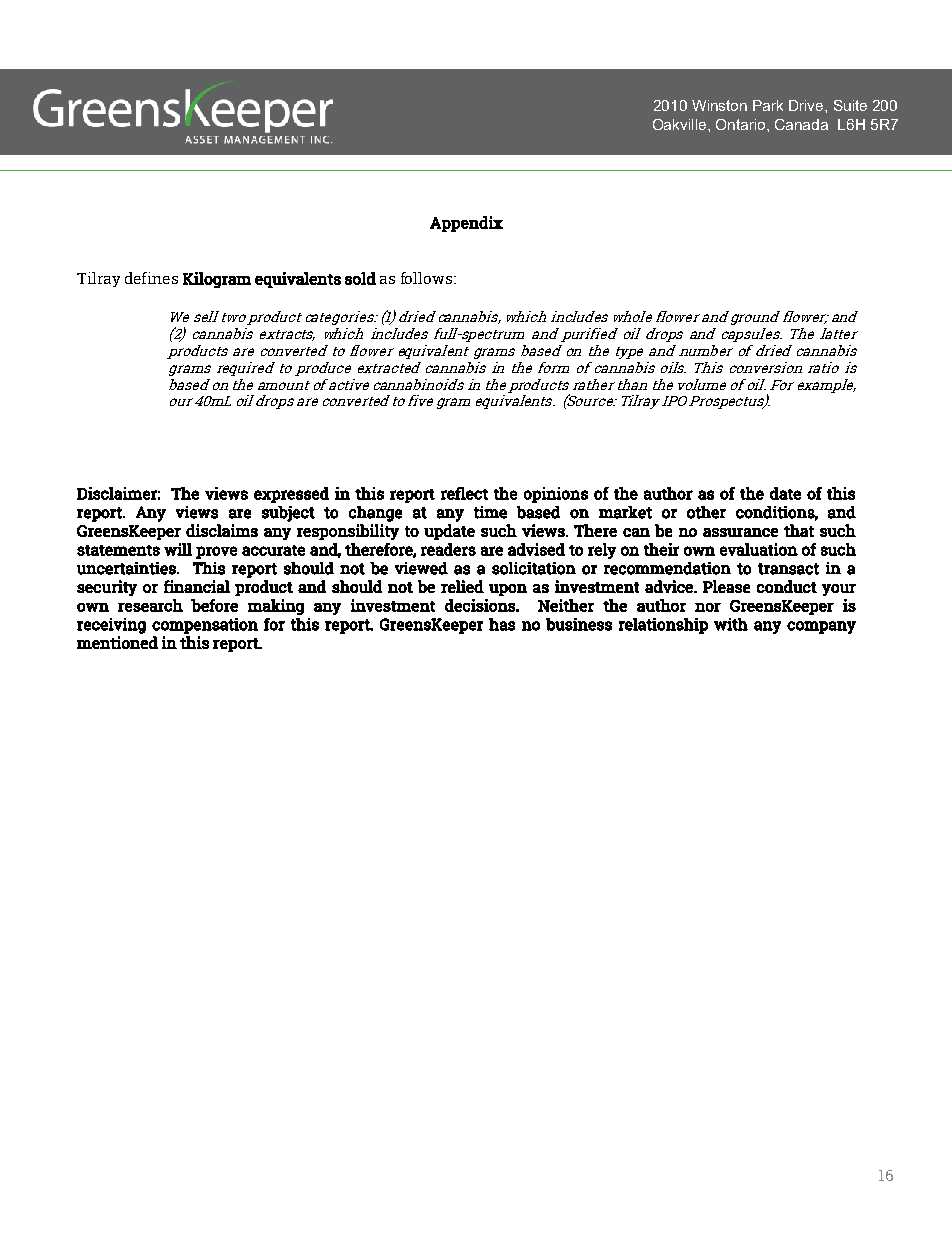  Describe the element at coordinates (742, 124) in the screenshot. I see `Ontario` at that location.
